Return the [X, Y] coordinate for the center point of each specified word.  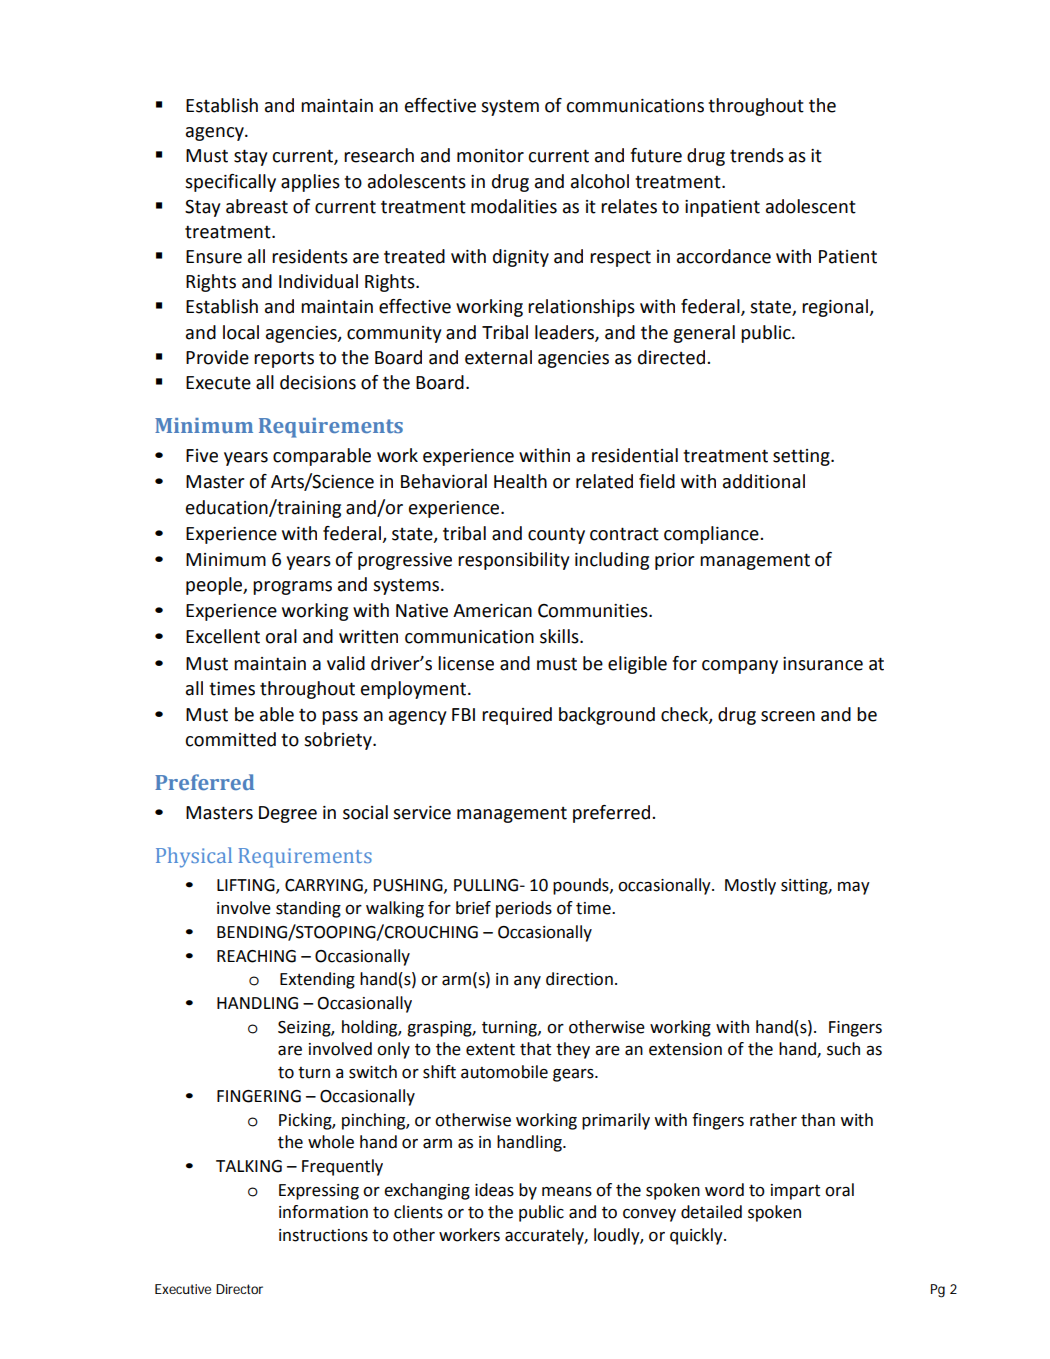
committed [230, 739]
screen [788, 716]
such [843, 1049]
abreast [257, 206]
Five [202, 456]
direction [579, 979]
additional [764, 481]
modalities [514, 206]
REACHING [256, 956]
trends [757, 155]
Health [520, 481]
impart [795, 1192]
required [517, 716]
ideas [494, 1190]
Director [239, 1289]
